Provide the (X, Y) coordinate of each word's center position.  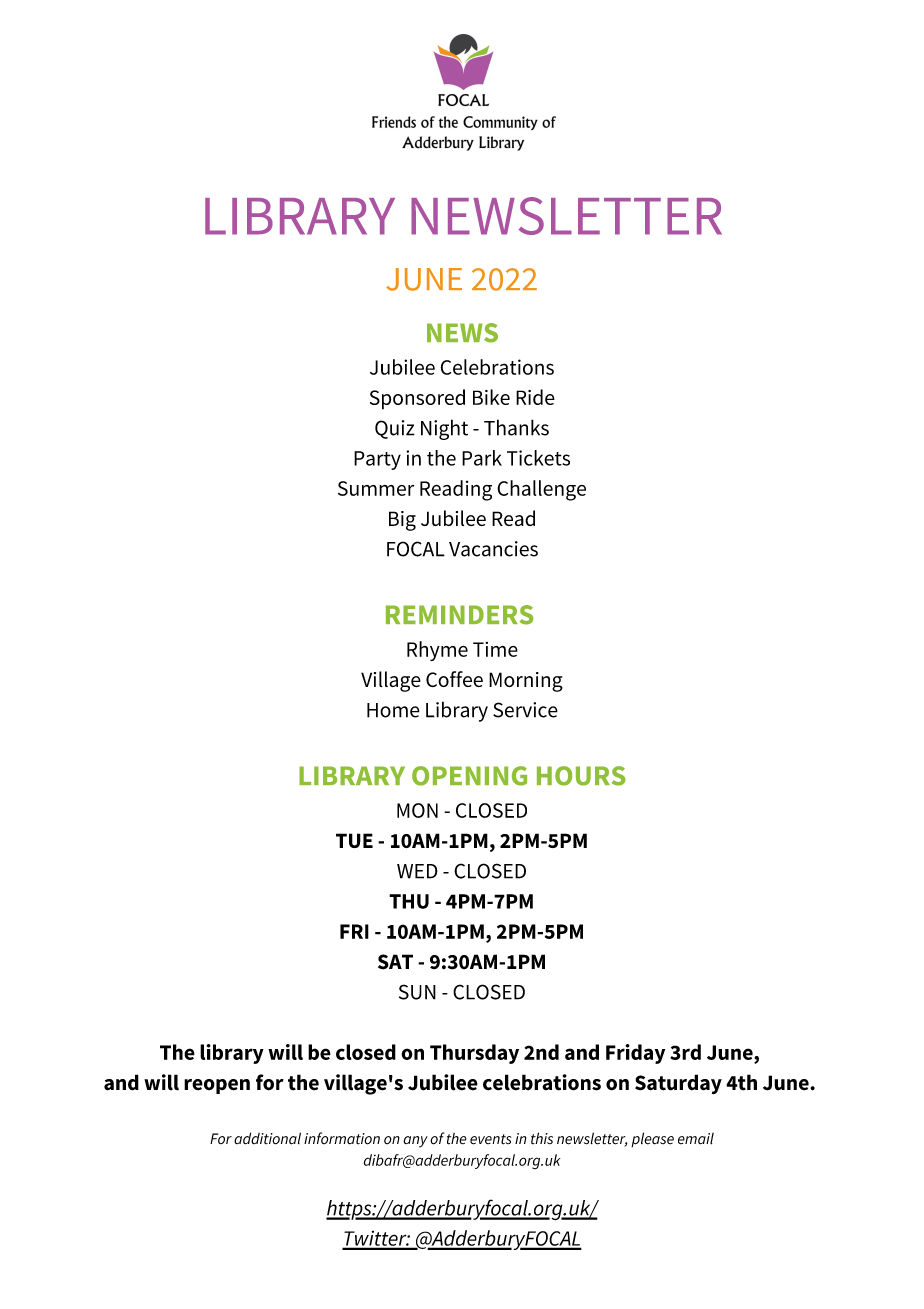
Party (377, 460)
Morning (526, 682)
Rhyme (437, 651)
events (490, 1139)
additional (267, 1138)
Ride (535, 397)
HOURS (581, 776)
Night (444, 429)
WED (417, 871)
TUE (354, 840)
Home (393, 710)
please (652, 1139)
